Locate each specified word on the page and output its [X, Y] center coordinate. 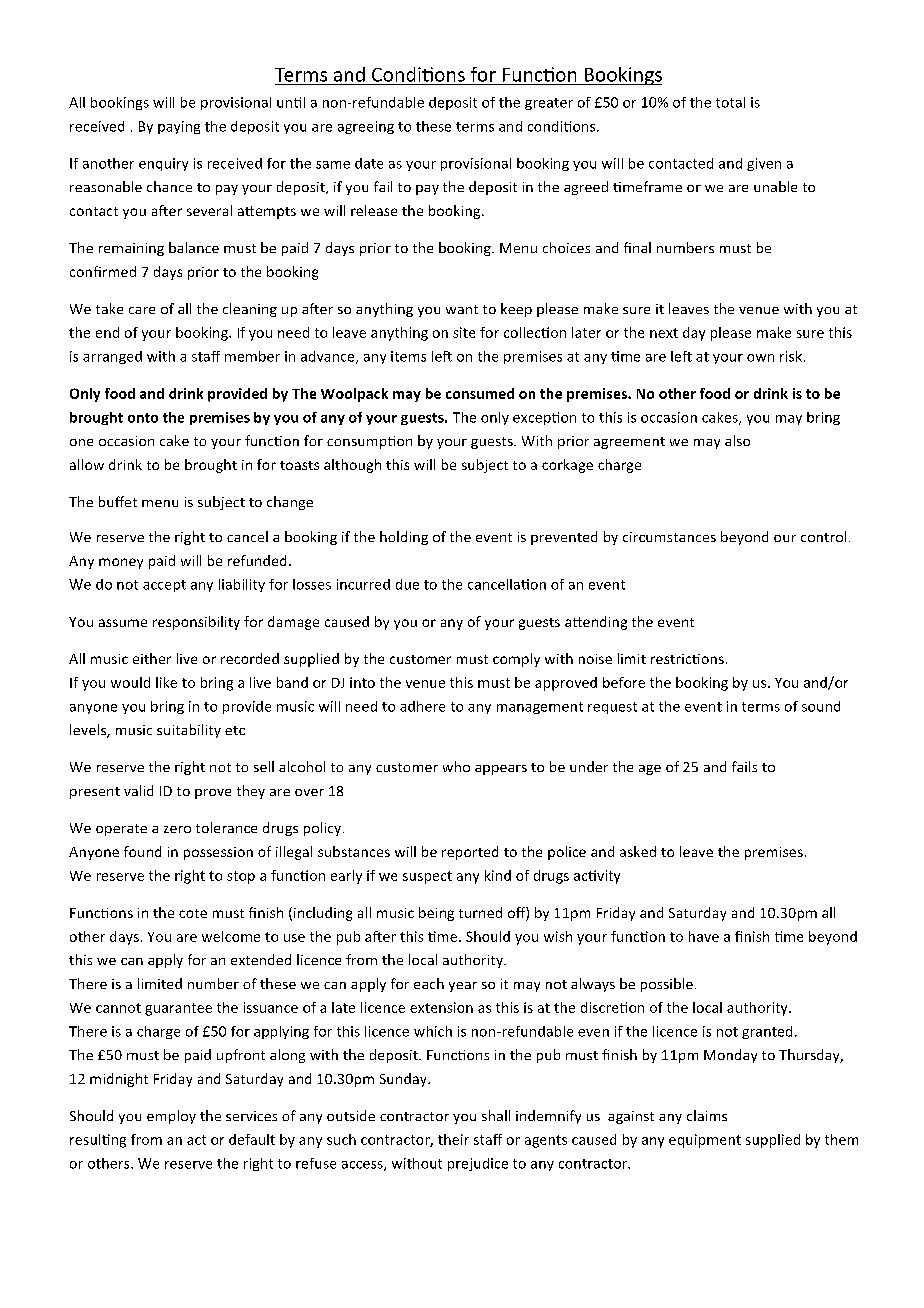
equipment [705, 1141]
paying [179, 127]
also [737, 440]
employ [171, 1117]
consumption [369, 442]
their [453, 1139]
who [456, 766]
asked [638, 851]
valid [138, 790]
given [764, 164]
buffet [118, 501]
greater [549, 104]
